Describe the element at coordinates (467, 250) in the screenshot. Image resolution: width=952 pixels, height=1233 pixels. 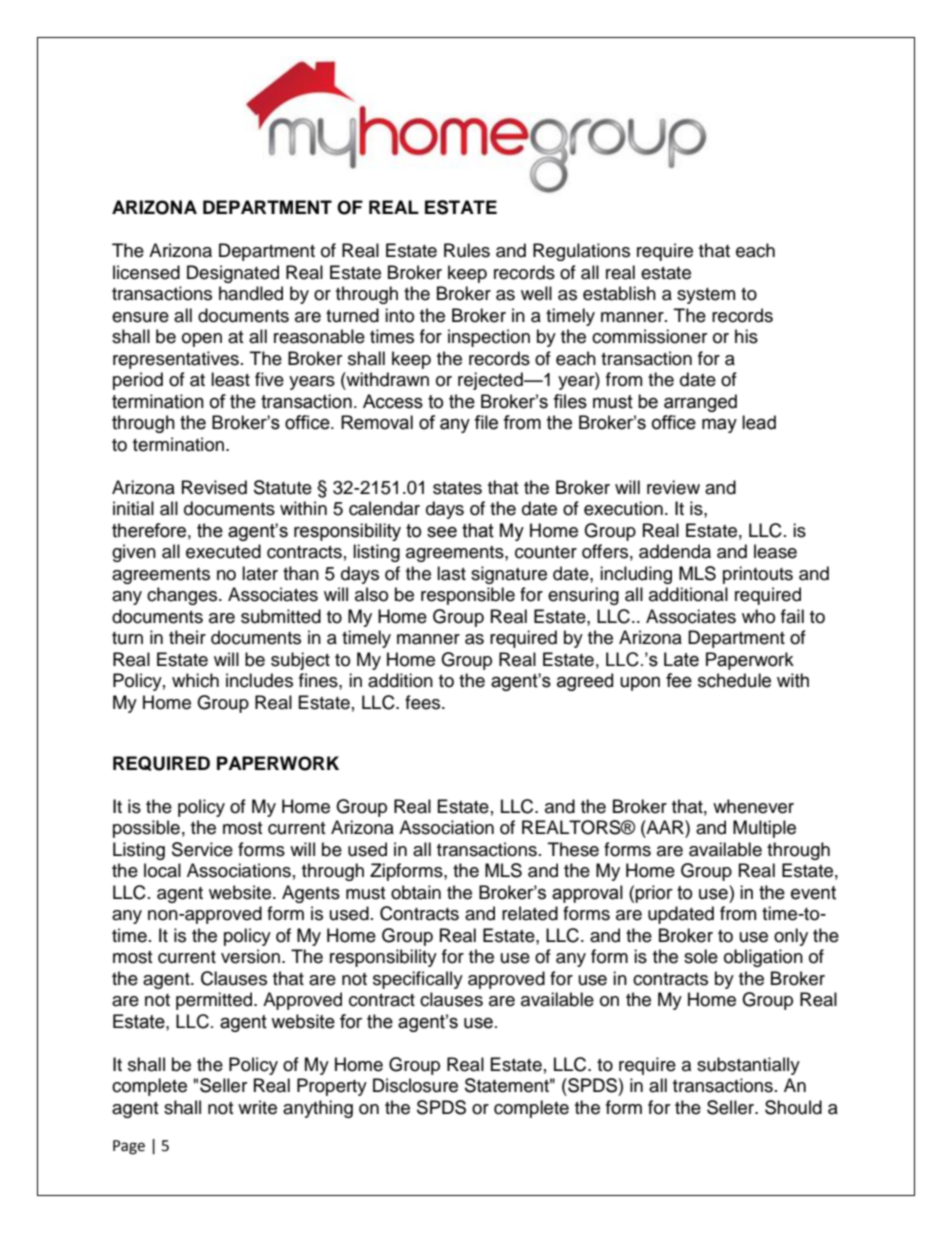
I see `Rules` at that location.
